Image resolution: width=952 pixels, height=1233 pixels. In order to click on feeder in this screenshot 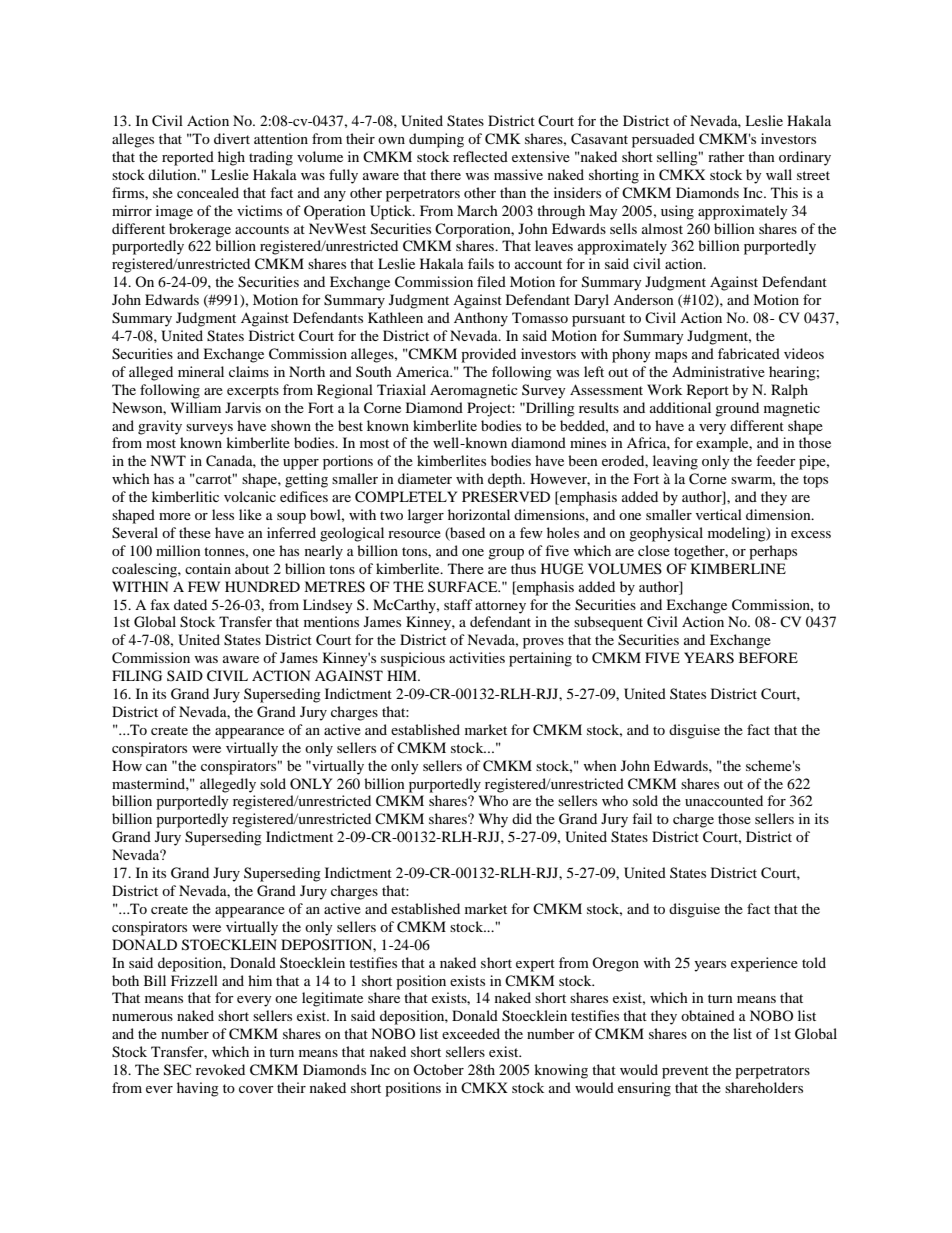, I will do `click(776, 460)`.
